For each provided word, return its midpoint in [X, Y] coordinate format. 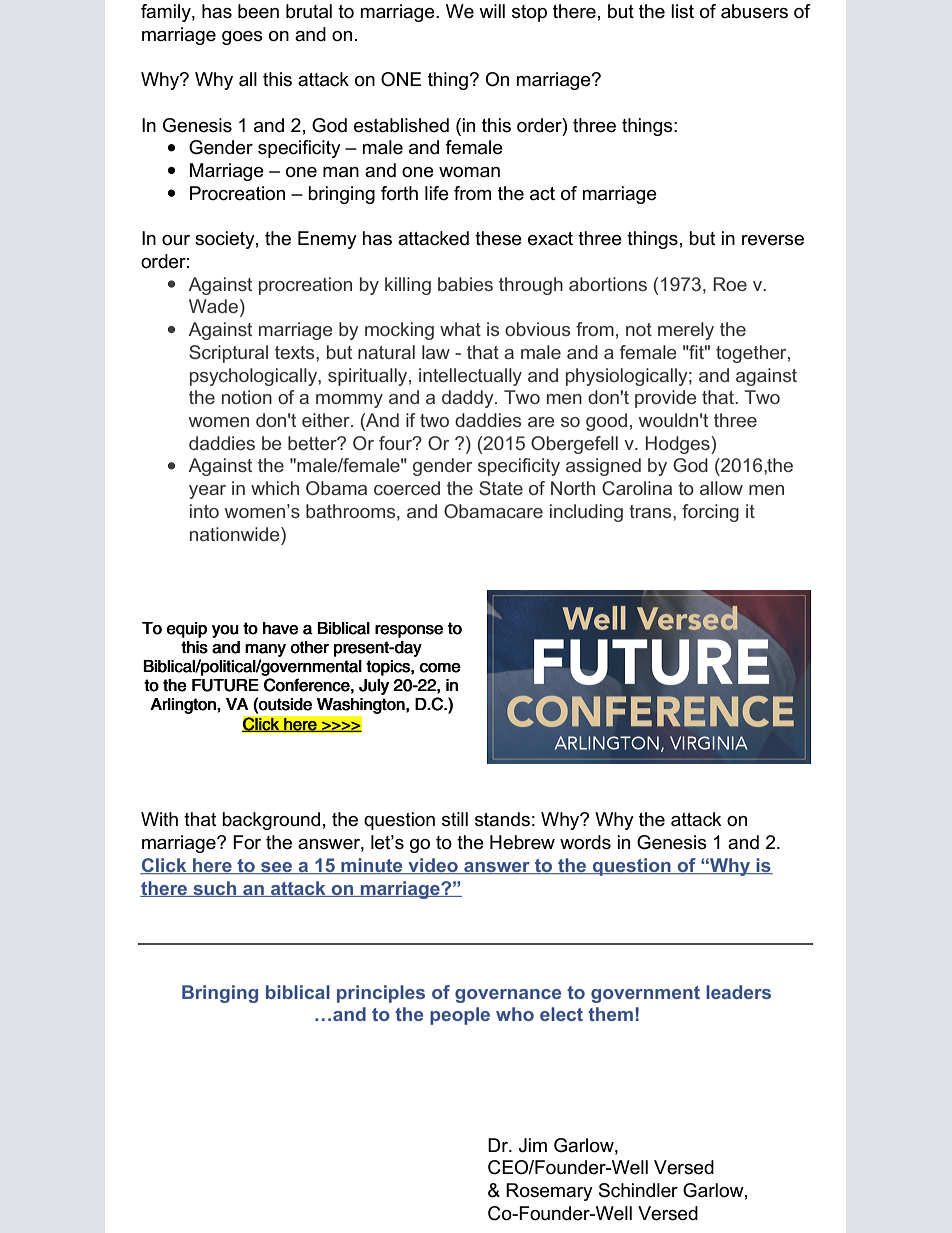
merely [686, 331]
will [492, 11]
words [585, 842]
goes [242, 38]
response [409, 631]
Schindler [638, 1190]
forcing [710, 513]
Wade [213, 306]
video [433, 866]
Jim [533, 1145]
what [460, 329]
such [215, 889]
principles [381, 994]
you [225, 631]
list [682, 11]
